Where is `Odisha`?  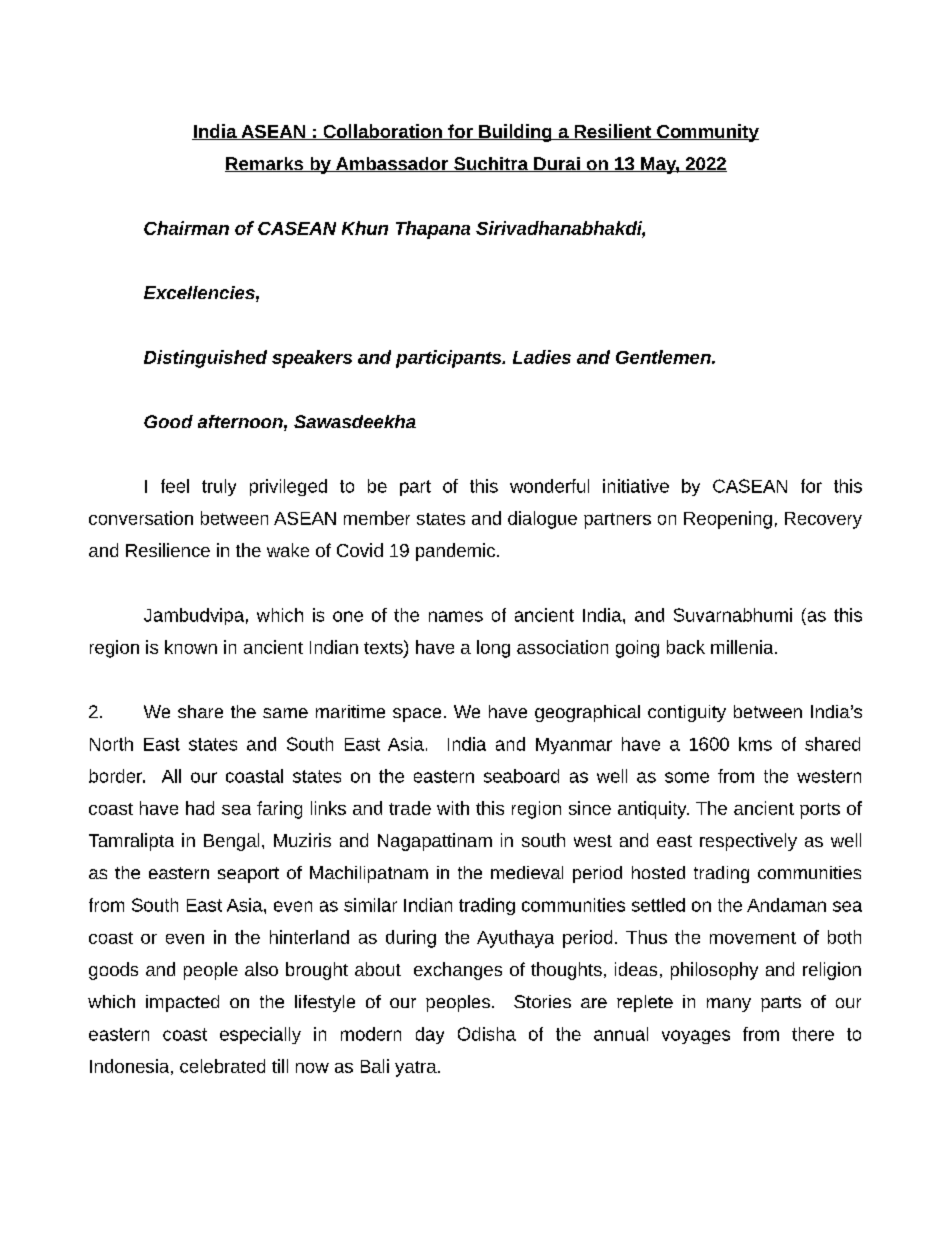 Odisha is located at coordinates (487, 1034).
